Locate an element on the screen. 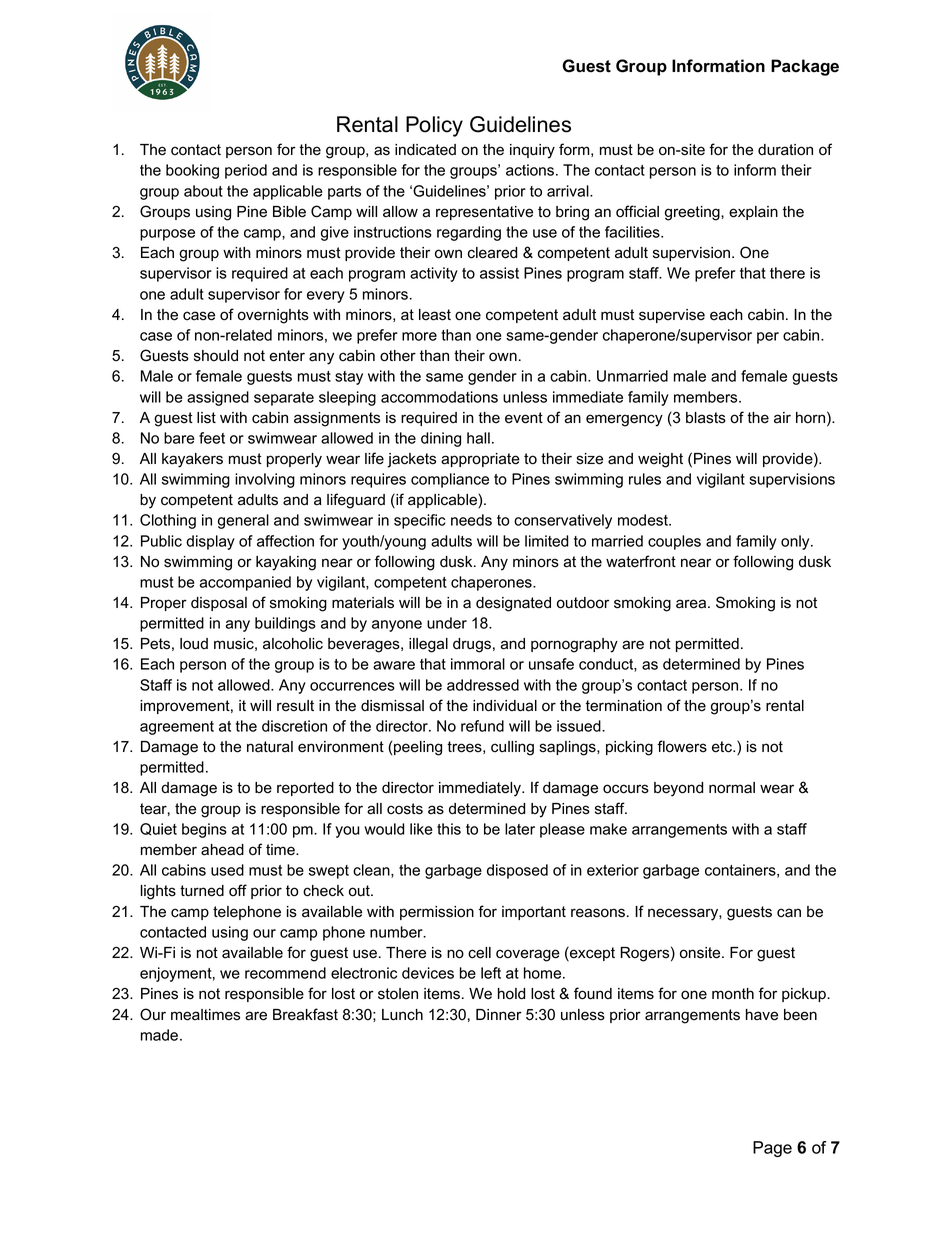 Image resolution: width=952 pixels, height=1233 pixels. permission is located at coordinates (437, 913).
